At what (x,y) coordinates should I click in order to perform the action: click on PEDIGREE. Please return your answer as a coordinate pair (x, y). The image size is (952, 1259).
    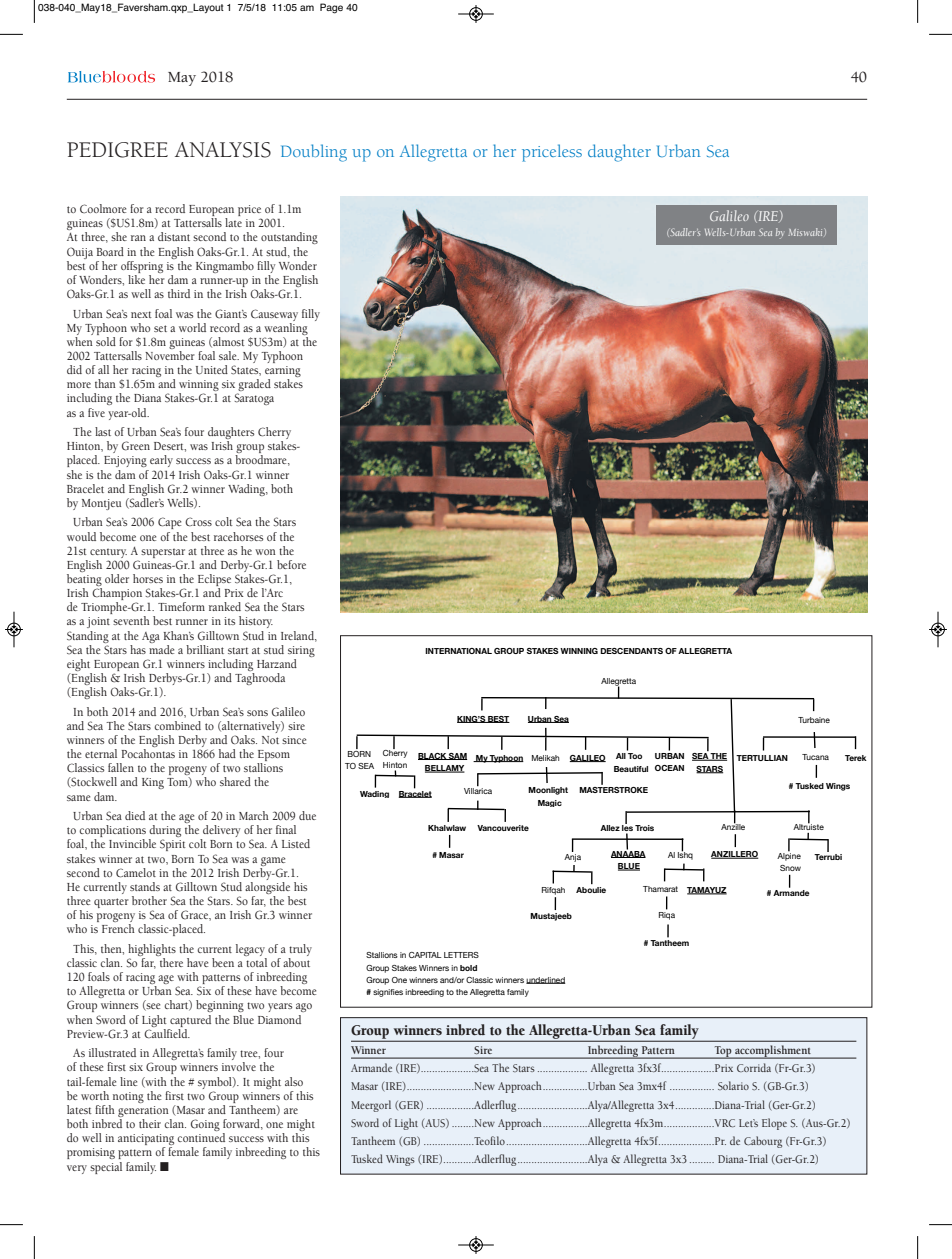
    Looking at the image, I should click on (117, 150).
